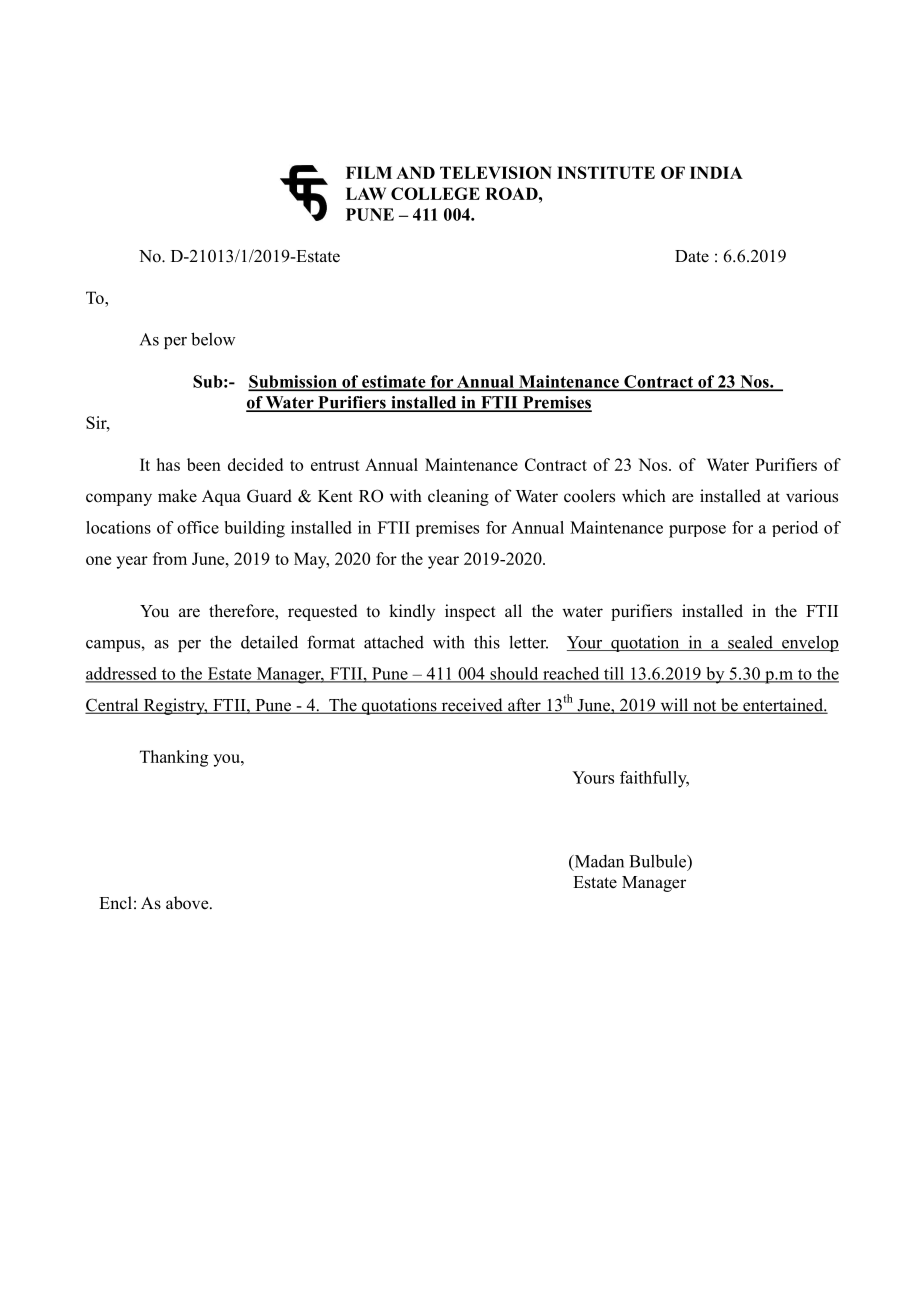 The image size is (924, 1308). Describe the element at coordinates (435, 193) in the image. I see `COLLEGE` at that location.
